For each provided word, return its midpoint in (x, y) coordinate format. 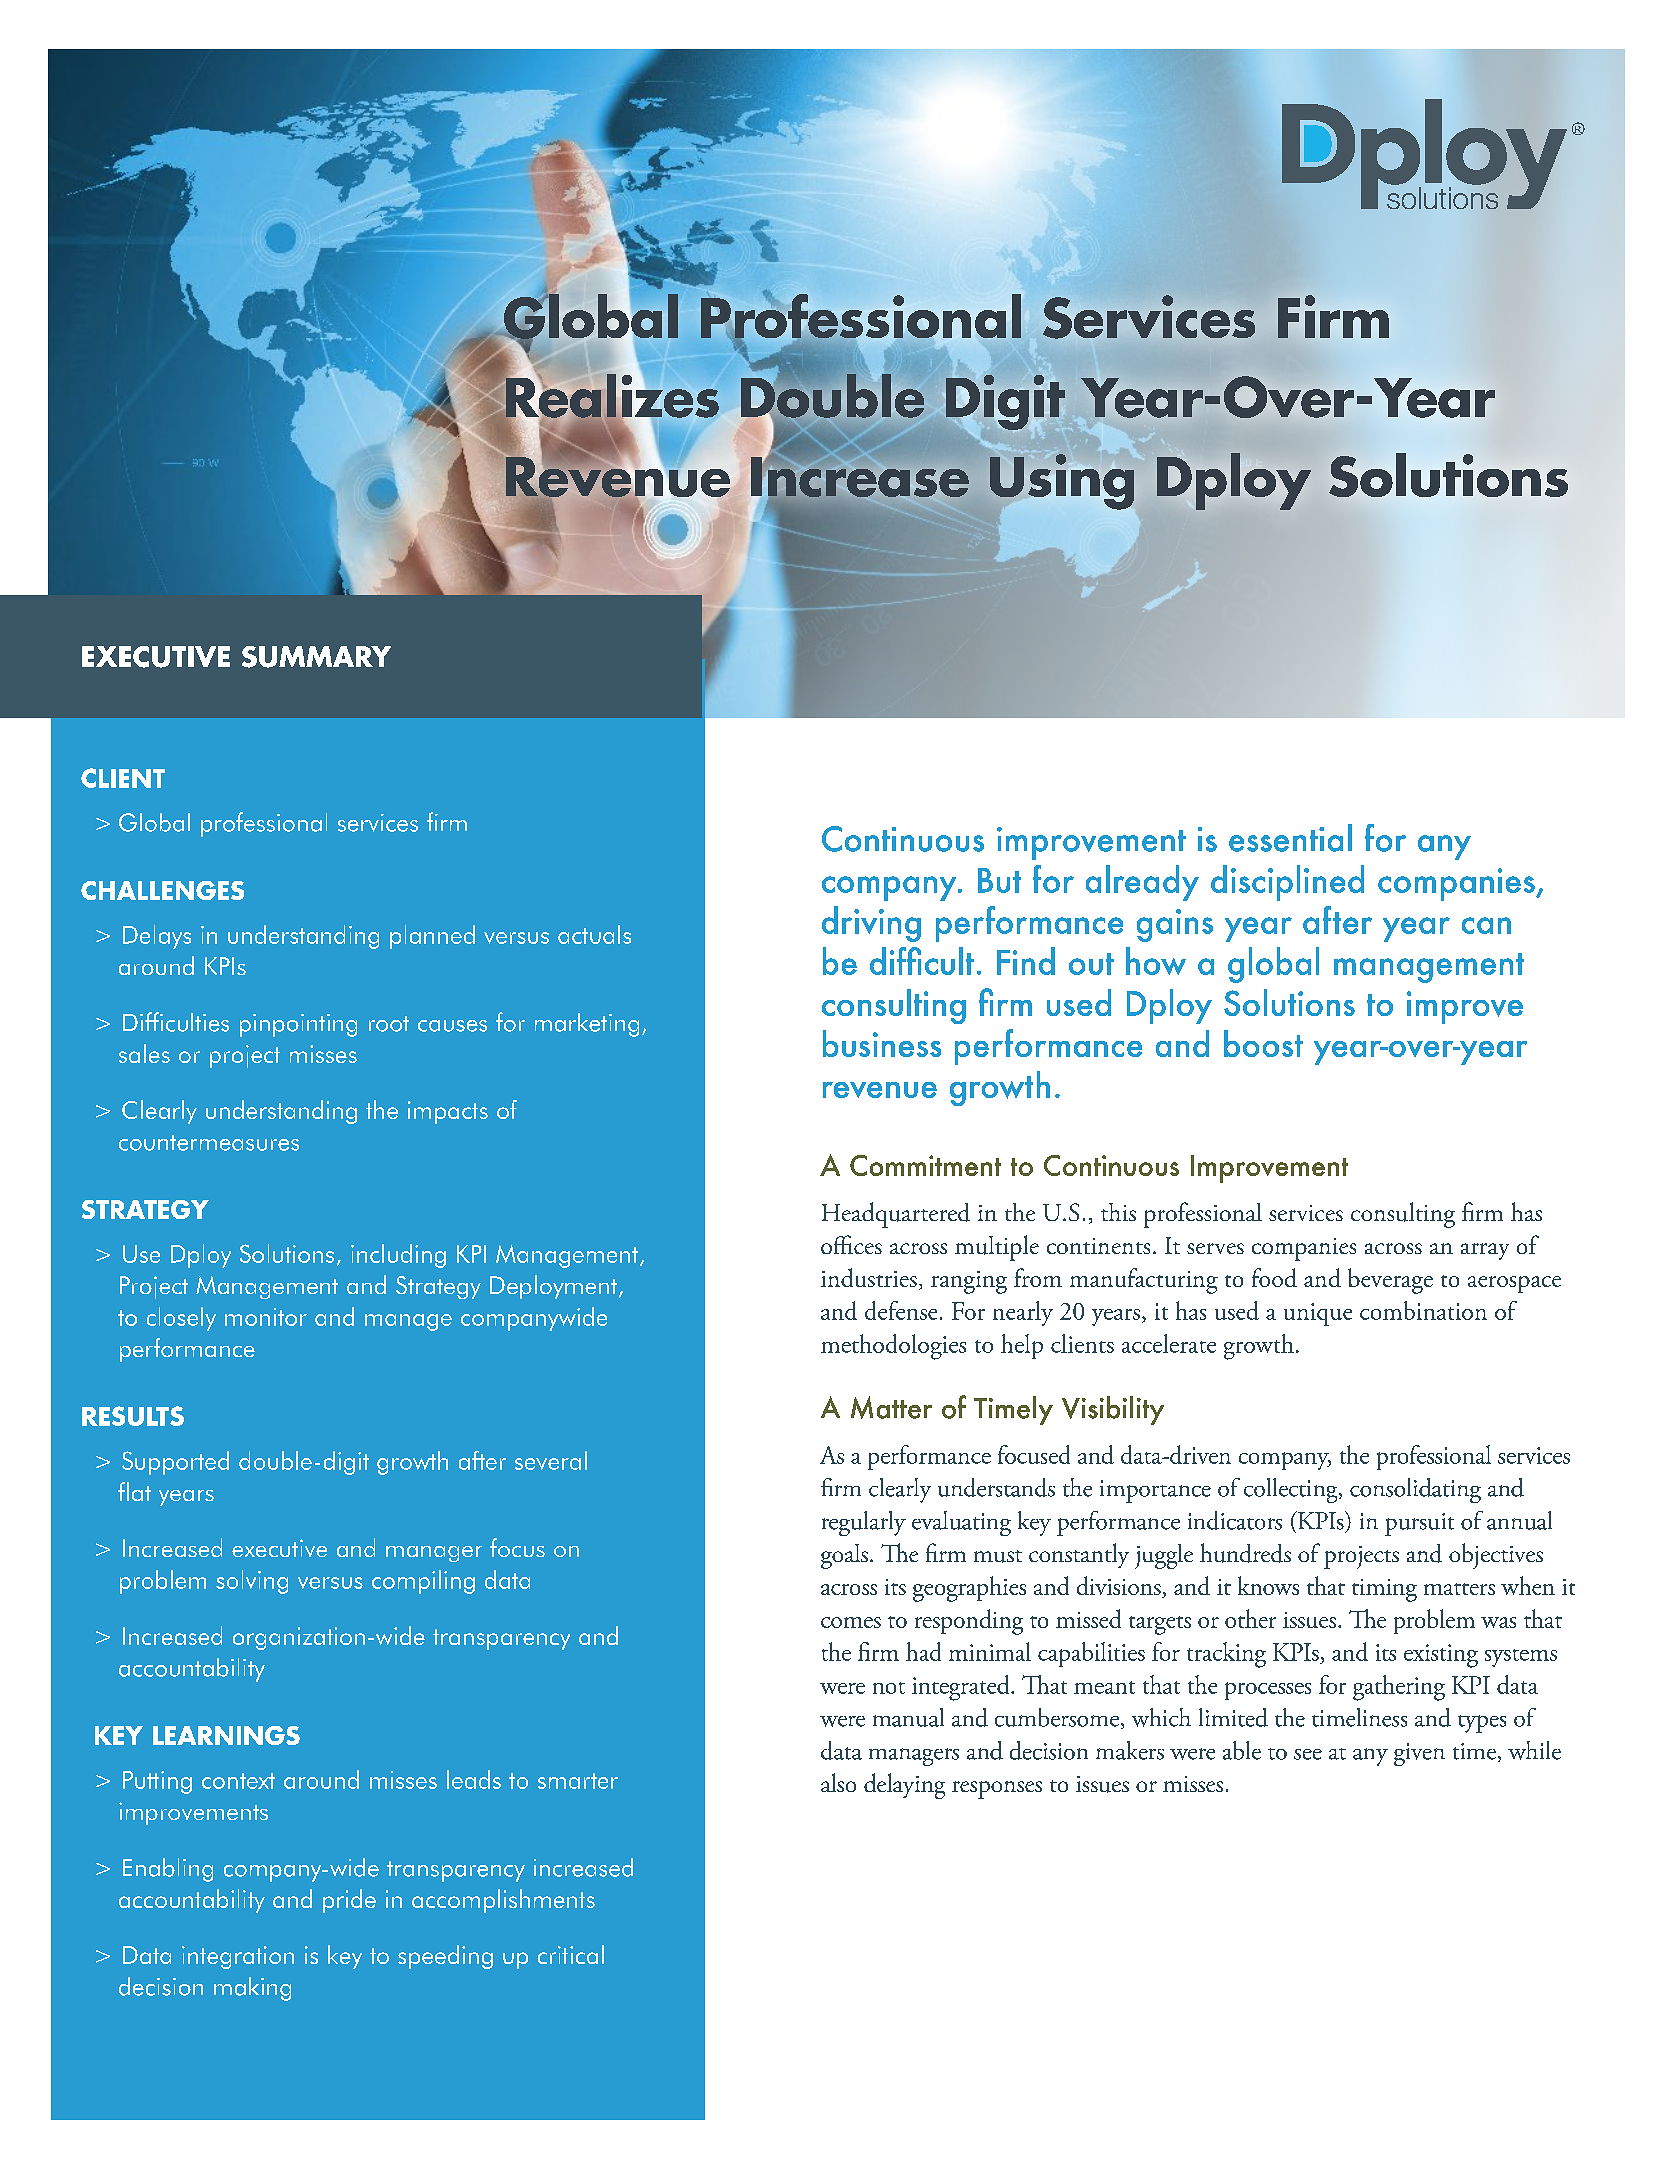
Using (1061, 483)
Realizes (611, 395)
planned (432, 937)
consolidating (1415, 1490)
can (1486, 925)
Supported (175, 1463)
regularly (864, 1523)
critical (571, 1954)
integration (238, 1957)
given (1419, 1754)
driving (871, 924)
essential (1290, 838)
